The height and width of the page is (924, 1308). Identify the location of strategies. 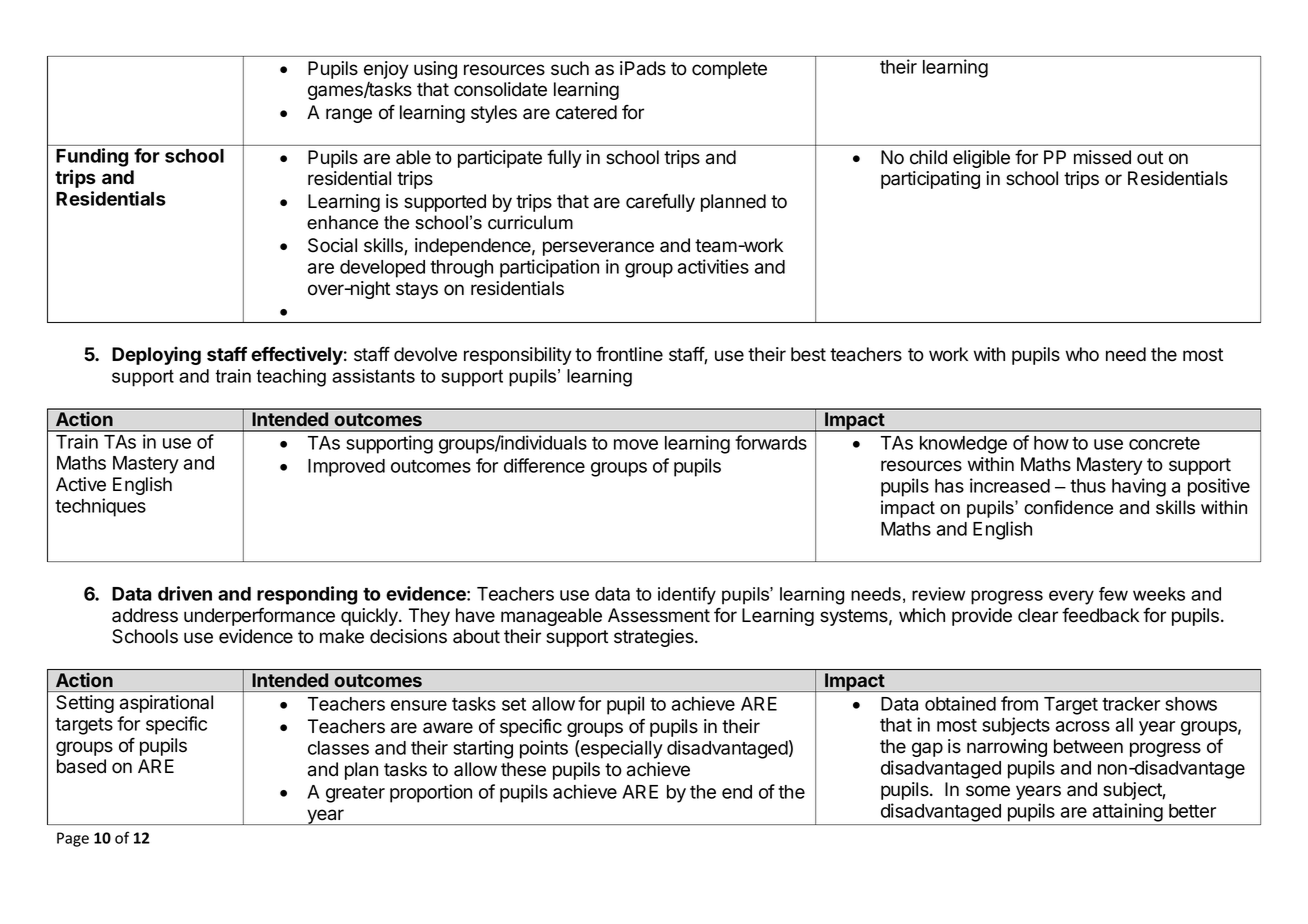
(655, 638).
